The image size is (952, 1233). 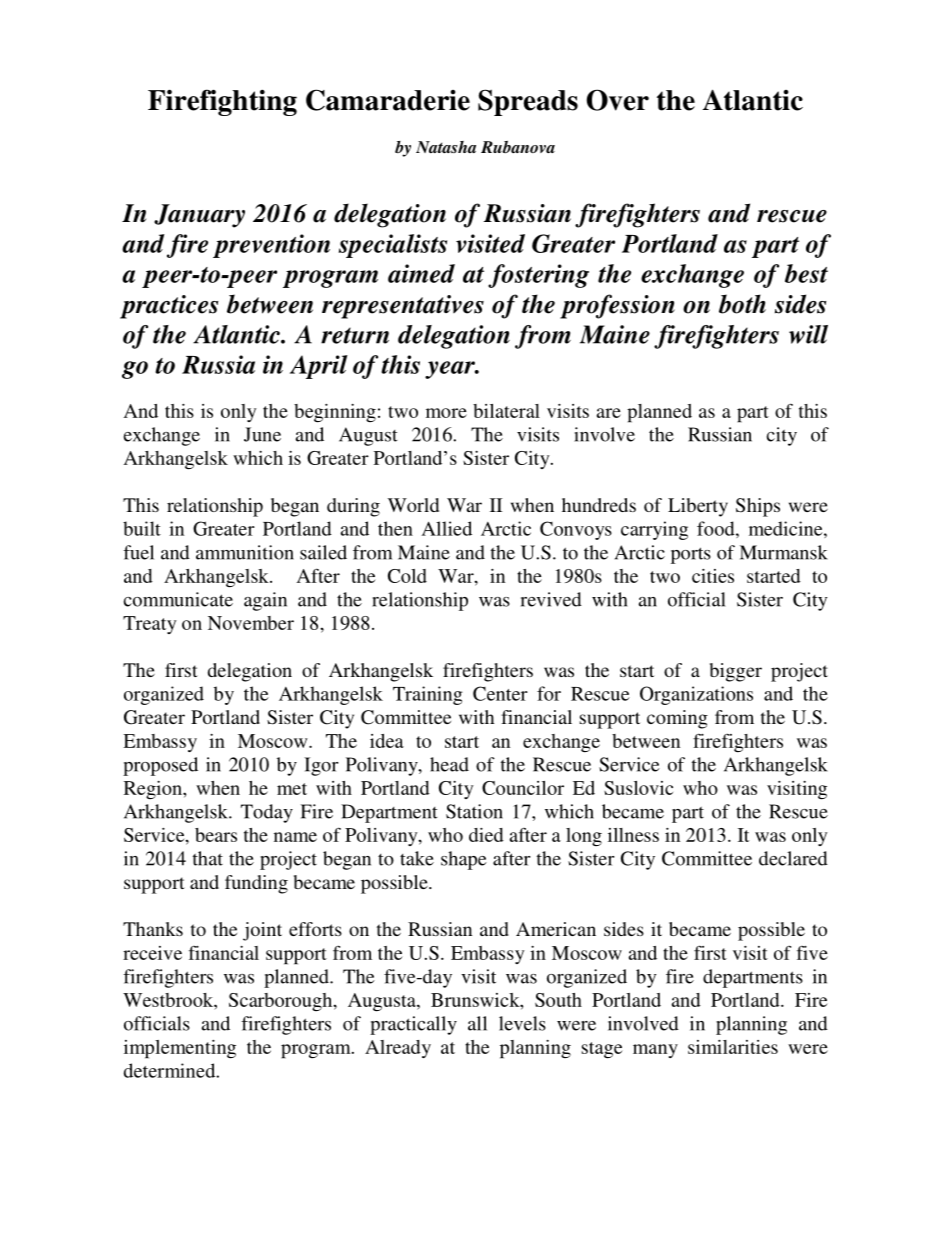 What do you see at coordinates (446, 147) in the image?
I see `Natasha` at bounding box center [446, 147].
